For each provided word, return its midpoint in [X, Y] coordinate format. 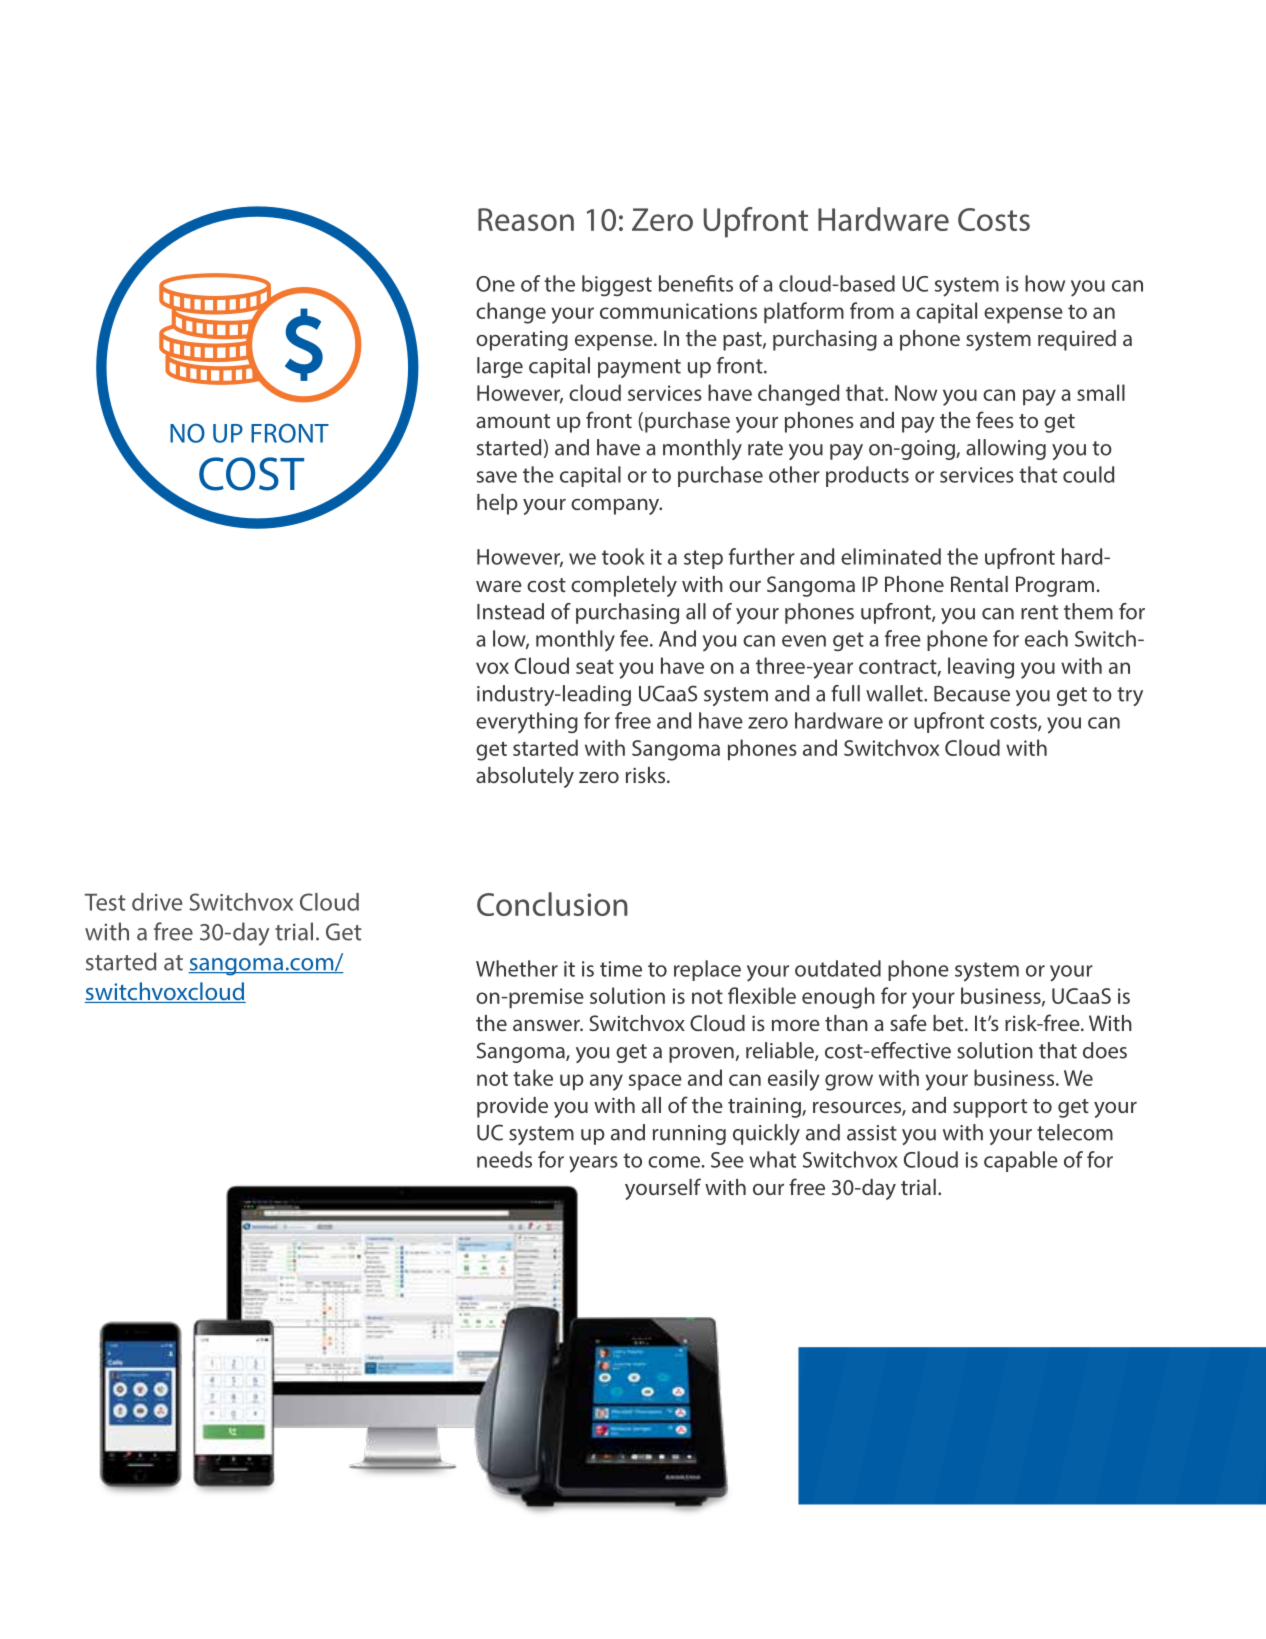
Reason [526, 219]
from [872, 310]
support [990, 1108]
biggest [617, 285]
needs [504, 1159]
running [689, 1135]
